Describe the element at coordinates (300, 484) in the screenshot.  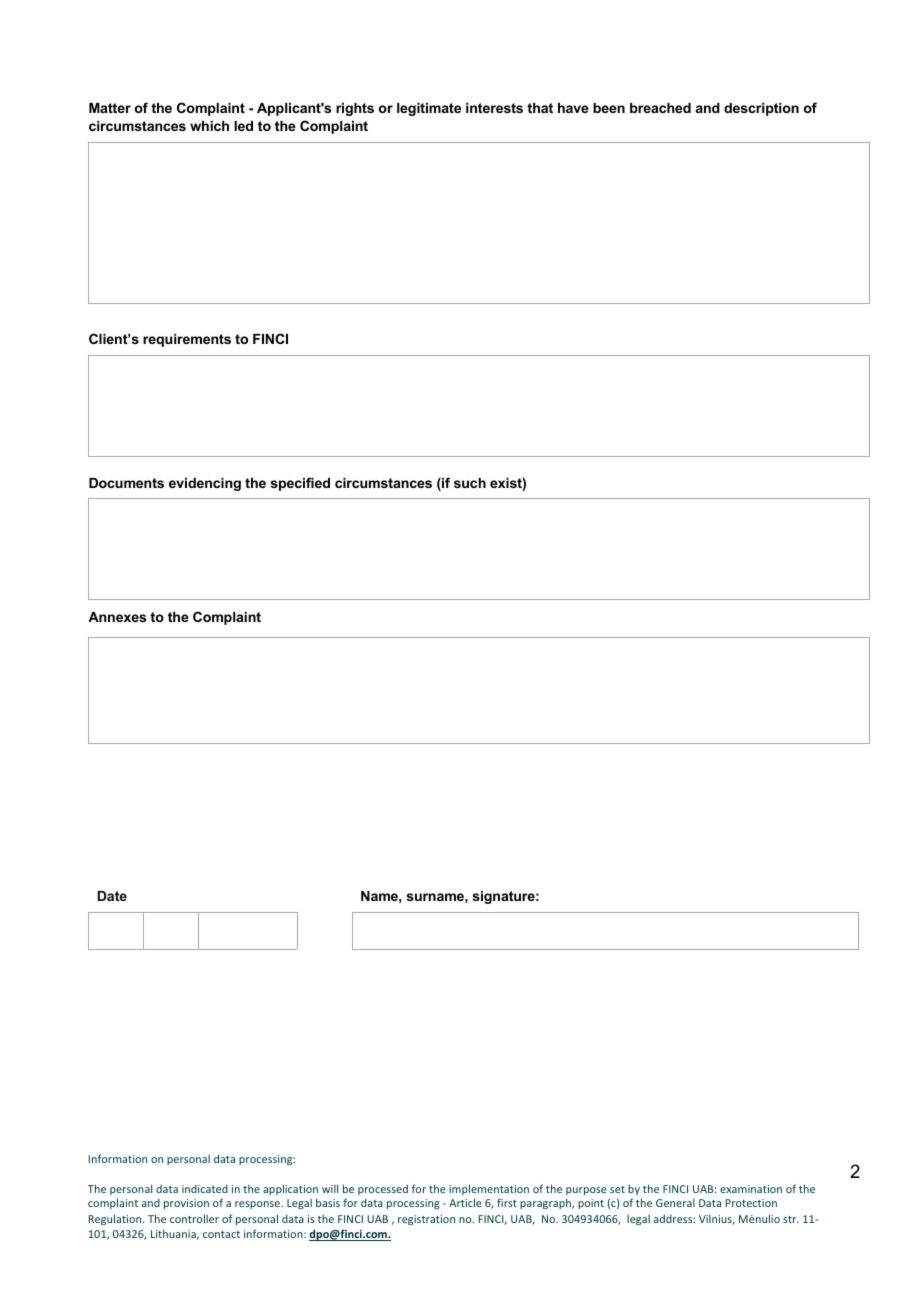
I see `specified` at that location.
